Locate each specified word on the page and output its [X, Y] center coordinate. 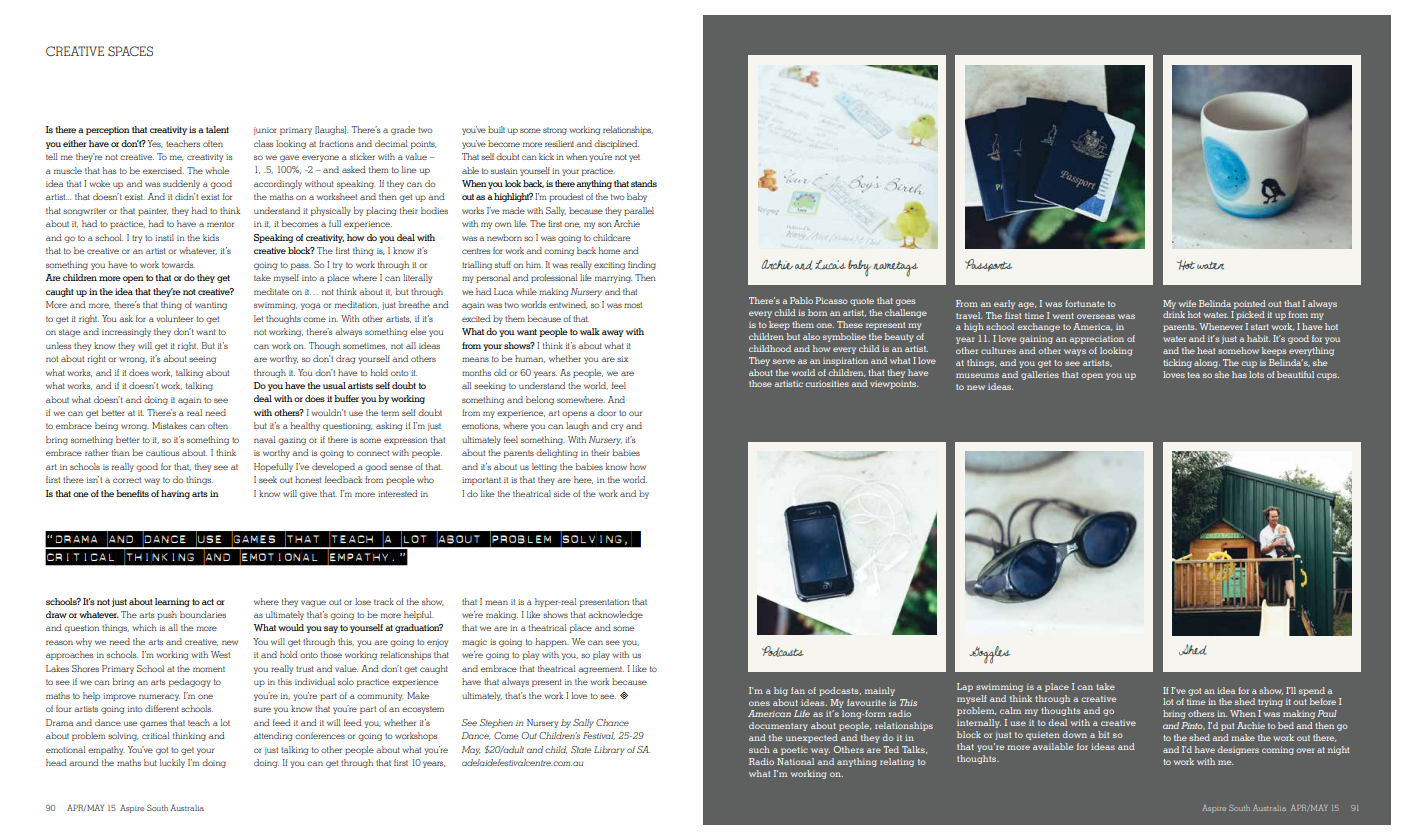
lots [1256, 374]
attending [273, 736]
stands [644, 183]
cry [617, 427]
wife [1187, 303]
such [759, 749]
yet [634, 158]
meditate [271, 291]
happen [552, 642]
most [633, 305]
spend [1312, 691]
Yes [155, 144]
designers [1238, 750]
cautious [162, 453]
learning [172, 602]
